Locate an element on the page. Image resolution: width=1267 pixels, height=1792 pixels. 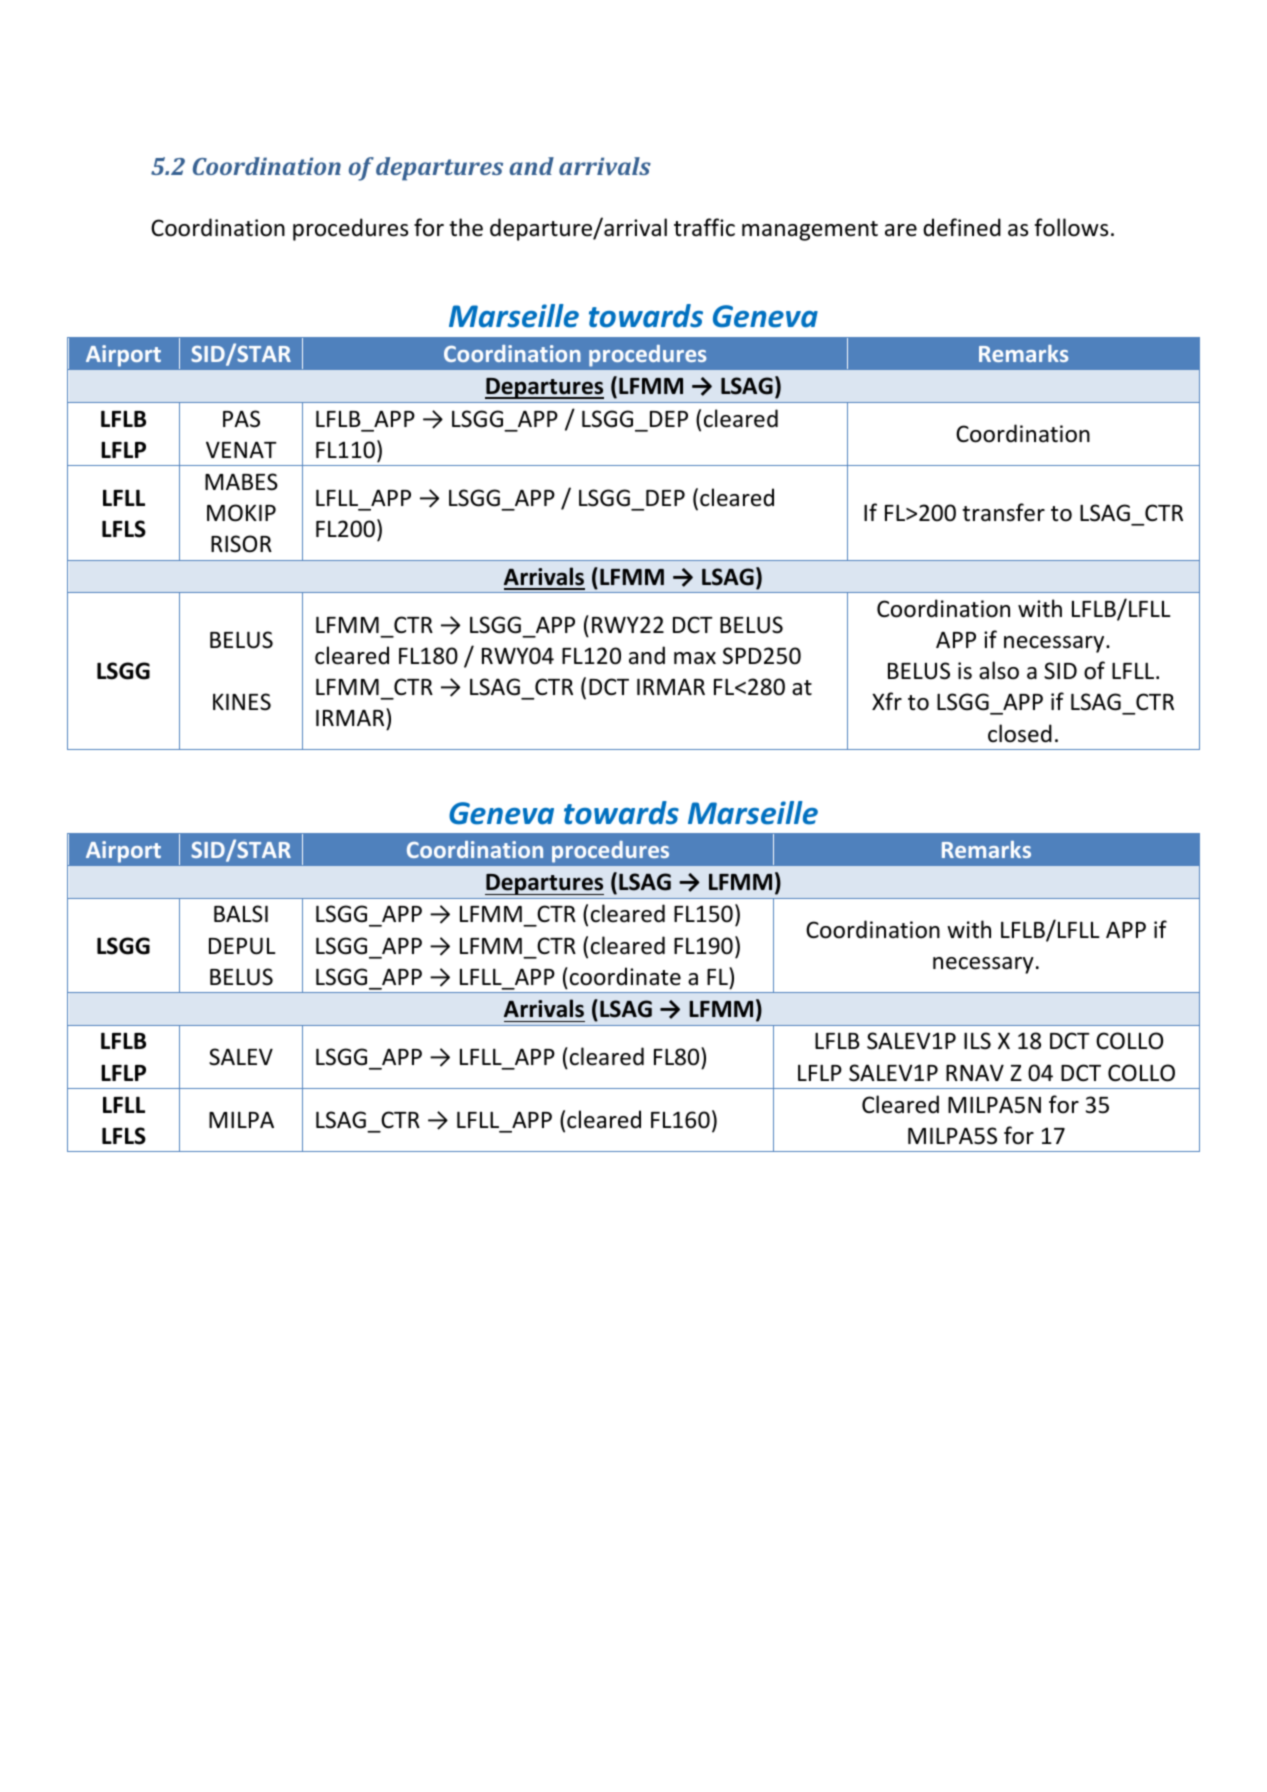
closed is located at coordinates (1020, 733).
